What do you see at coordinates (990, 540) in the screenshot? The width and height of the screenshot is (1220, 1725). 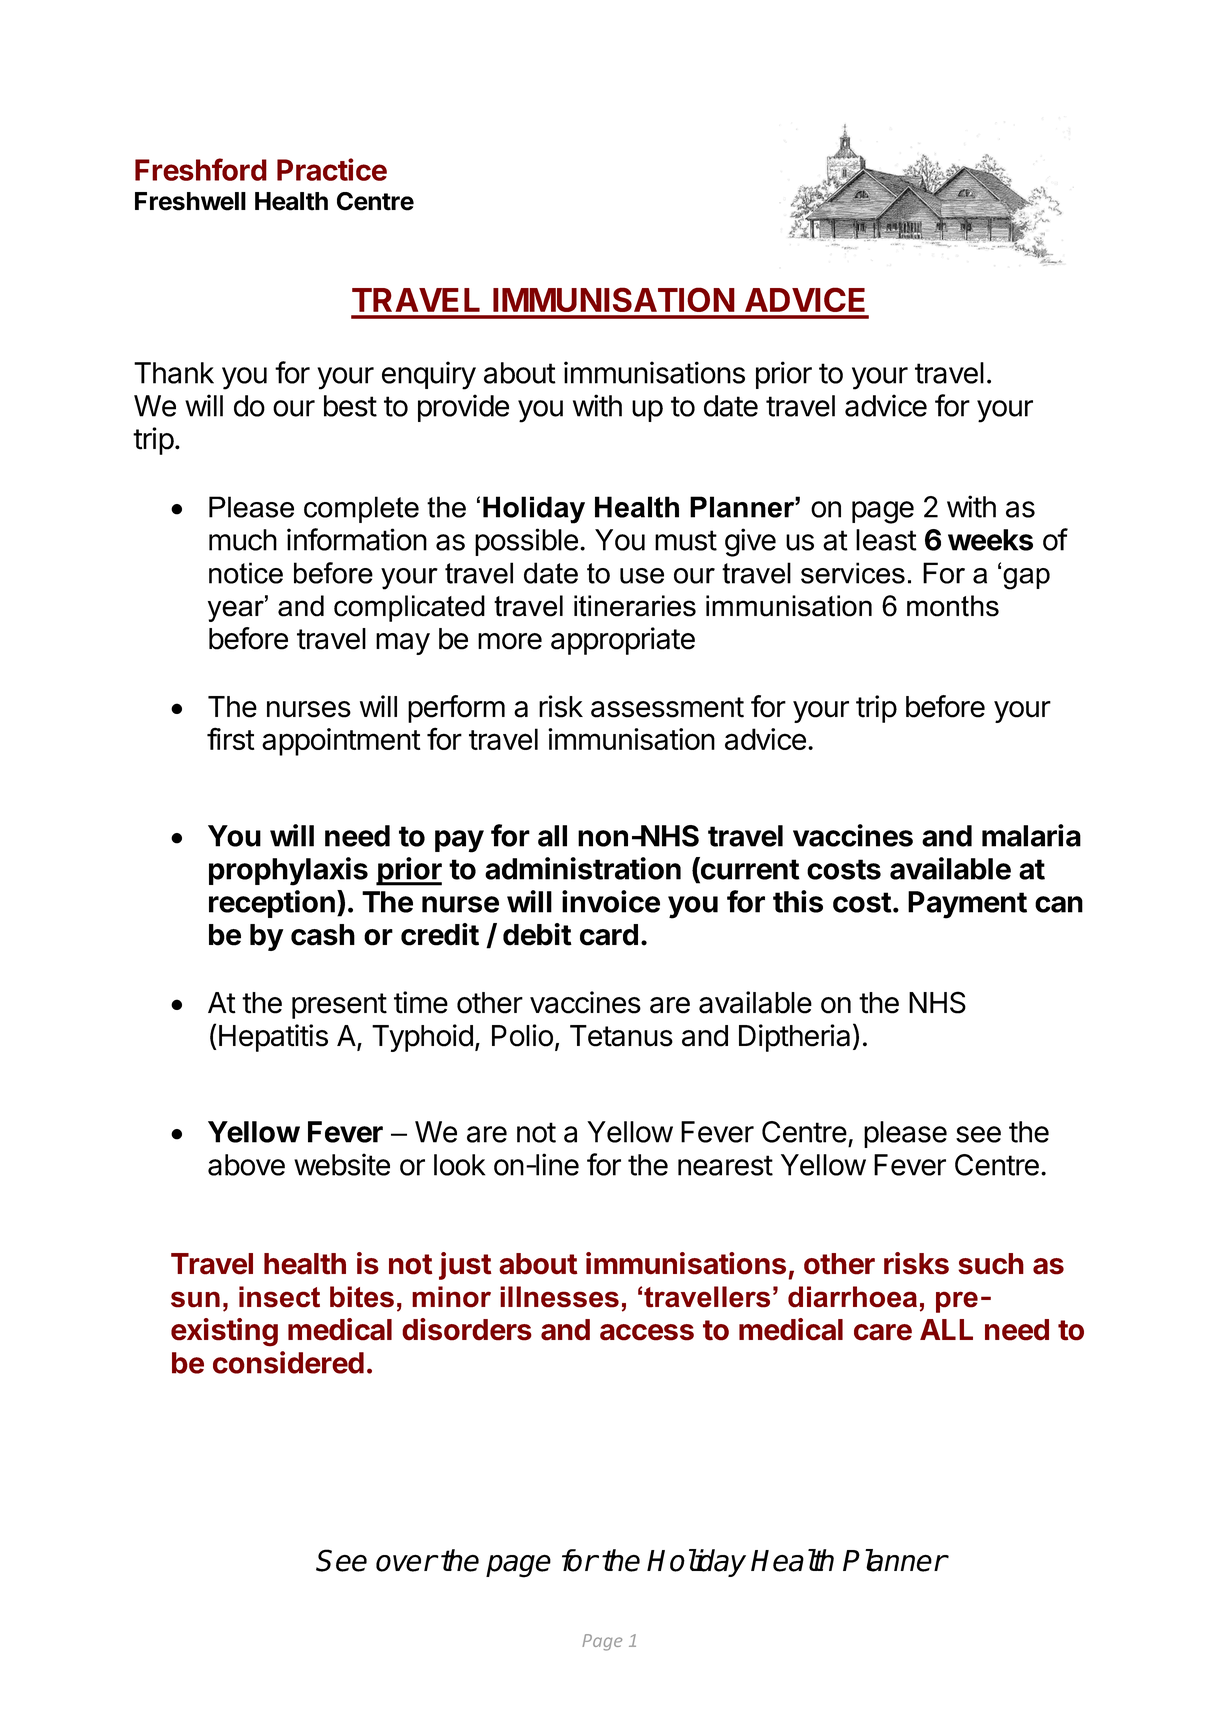 I see `weeks` at bounding box center [990, 540].
